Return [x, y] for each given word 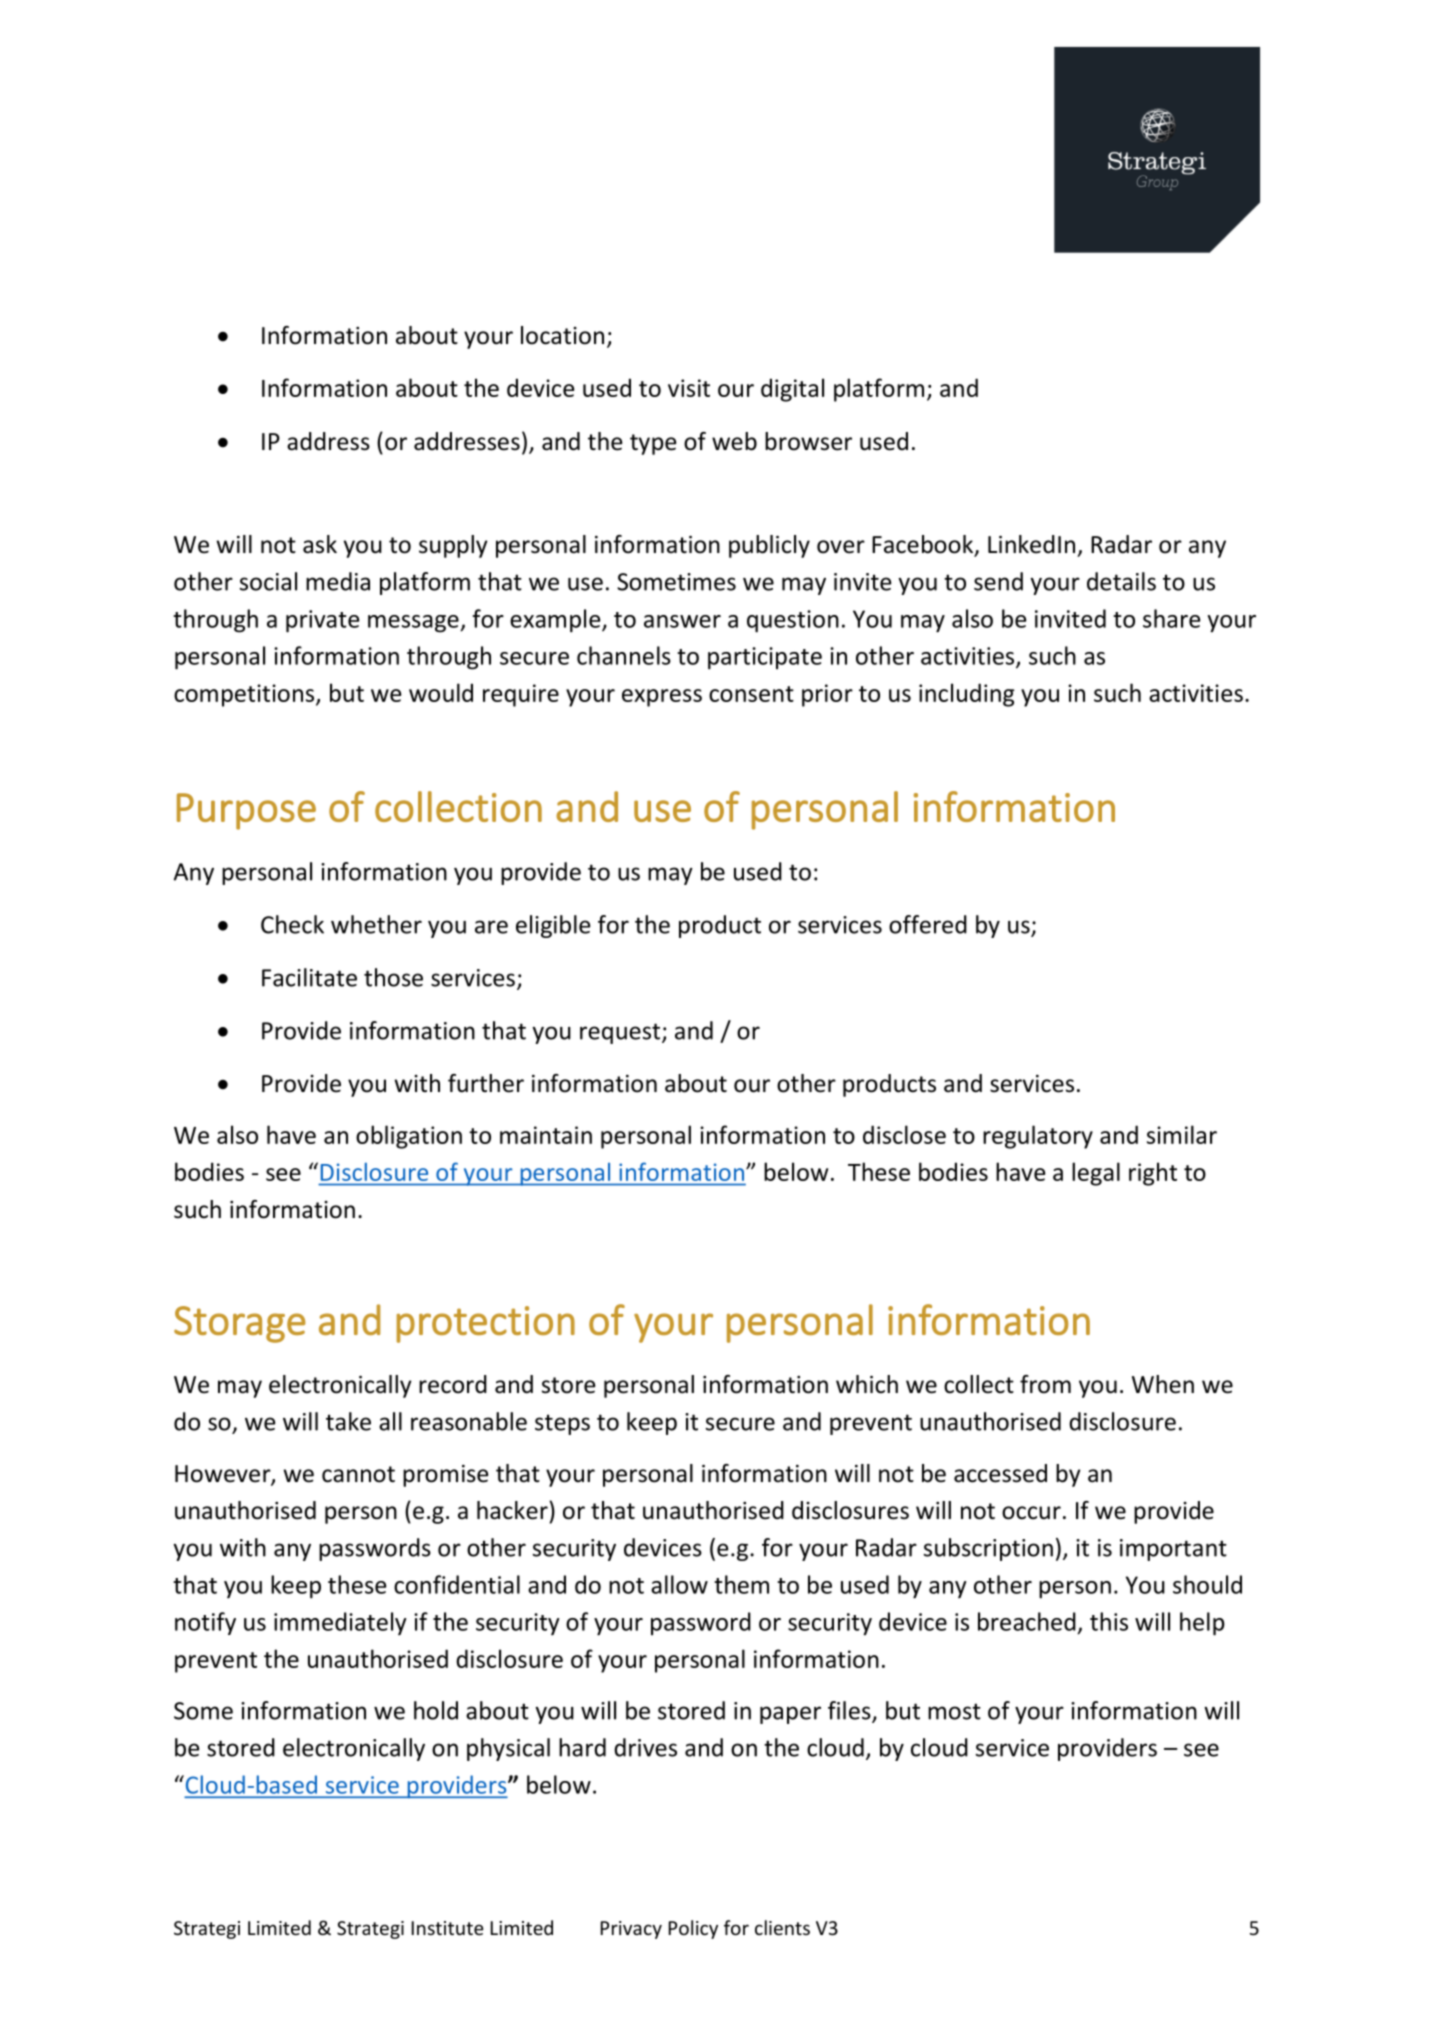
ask [320, 544]
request [620, 1033]
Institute [448, 1928]
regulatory [1038, 1137]
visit [689, 388]
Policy [693, 1929]
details [1121, 581]
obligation [409, 1137]
